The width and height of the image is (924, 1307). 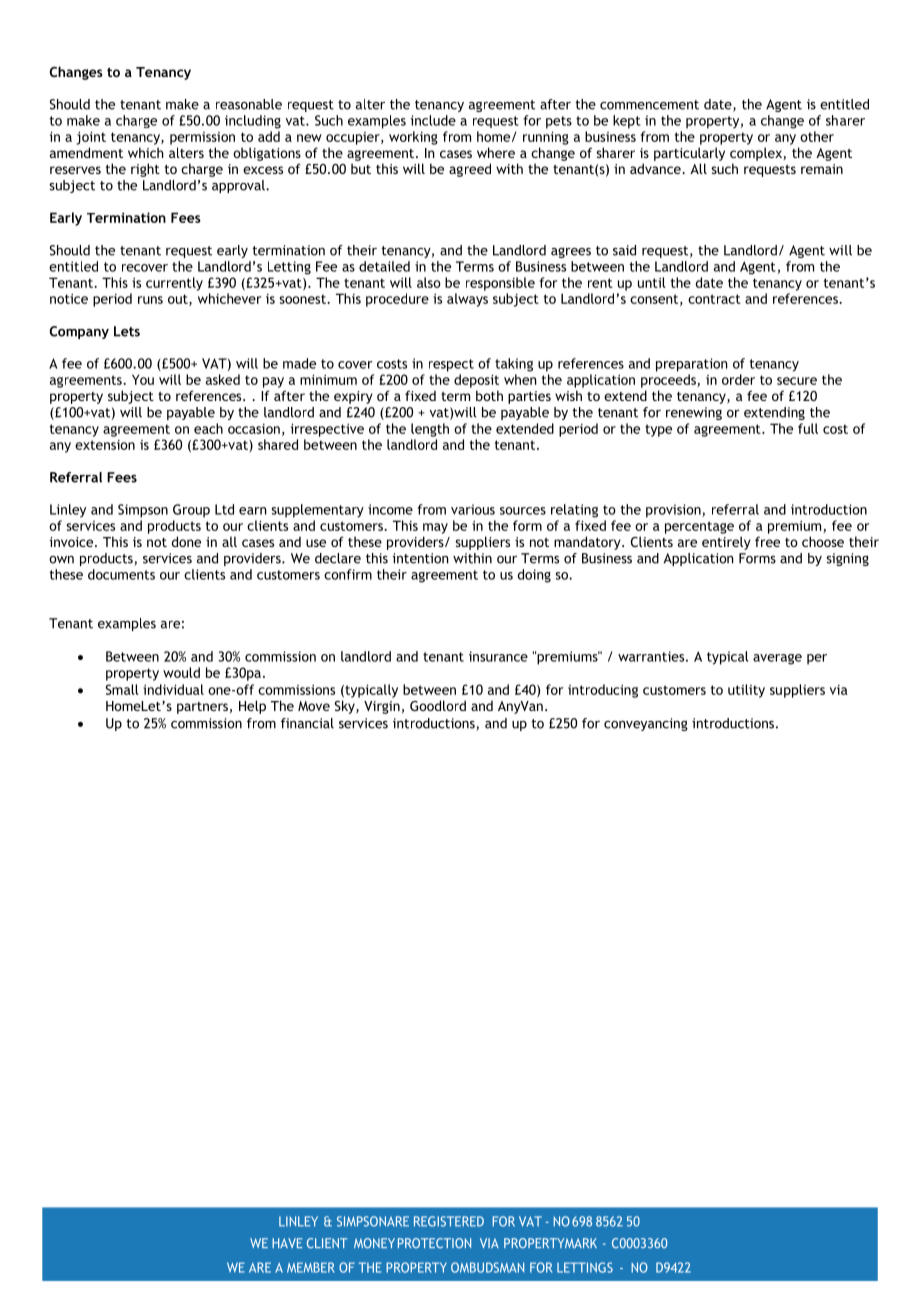 What do you see at coordinates (817, 136) in the image?
I see `other` at bounding box center [817, 136].
